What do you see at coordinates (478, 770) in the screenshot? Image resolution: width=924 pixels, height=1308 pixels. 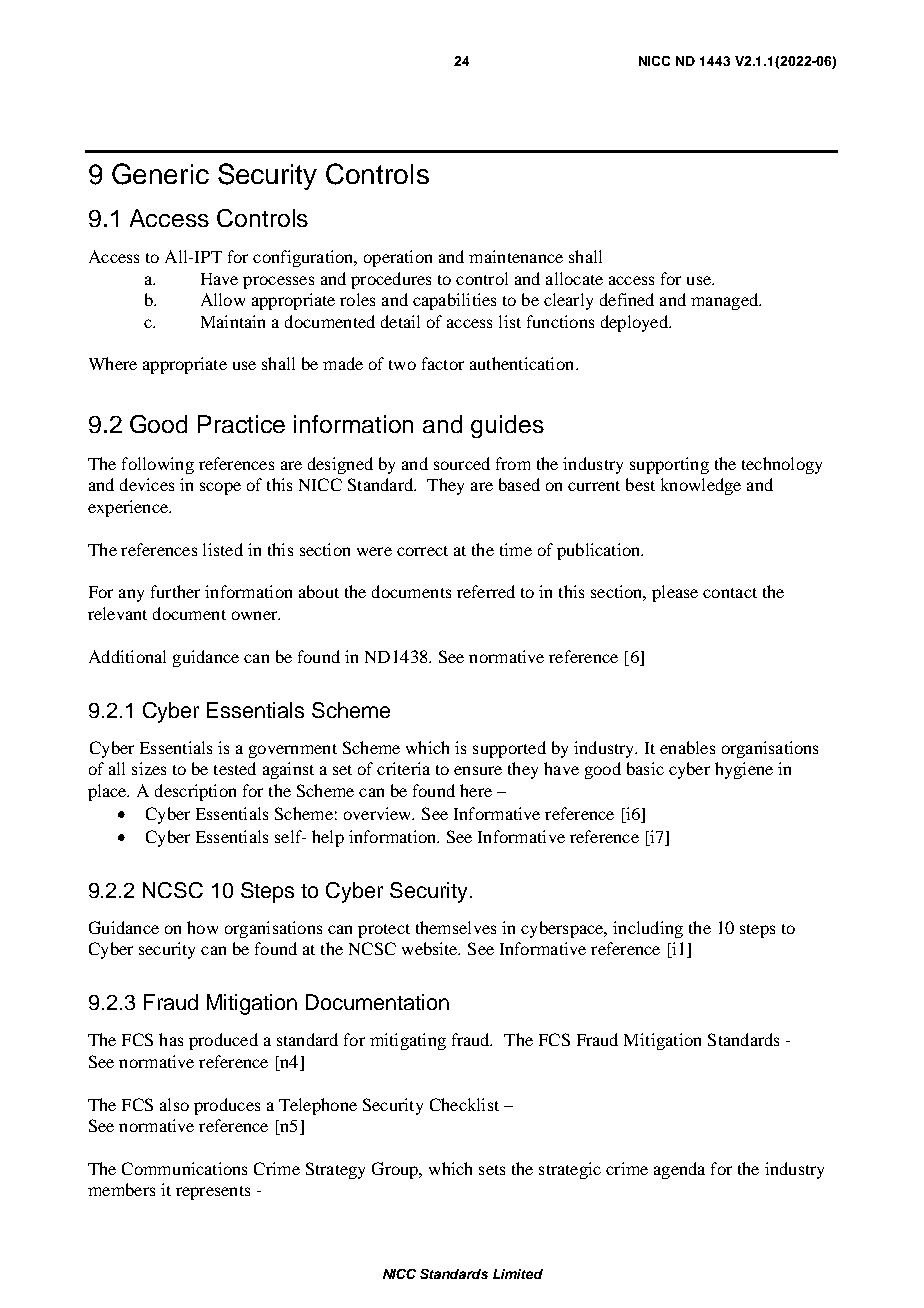 I see `ensure` at bounding box center [478, 770].
